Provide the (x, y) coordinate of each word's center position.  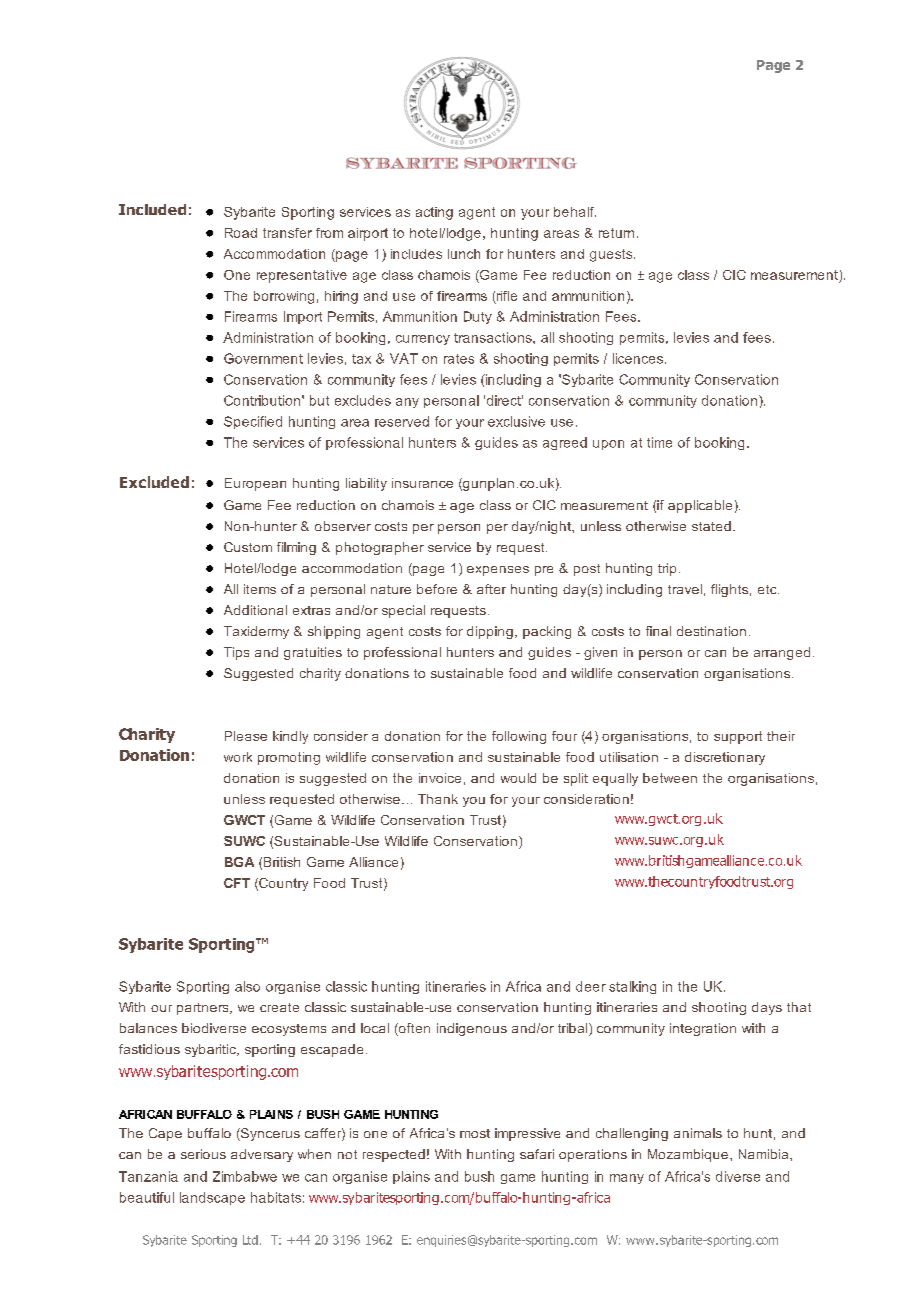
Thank (438, 799)
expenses (498, 571)
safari (537, 1154)
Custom (248, 547)
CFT (237, 883)
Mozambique (689, 1155)
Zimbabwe (245, 1176)
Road (241, 233)
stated (711, 526)
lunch (464, 254)
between (670, 778)
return (616, 233)
